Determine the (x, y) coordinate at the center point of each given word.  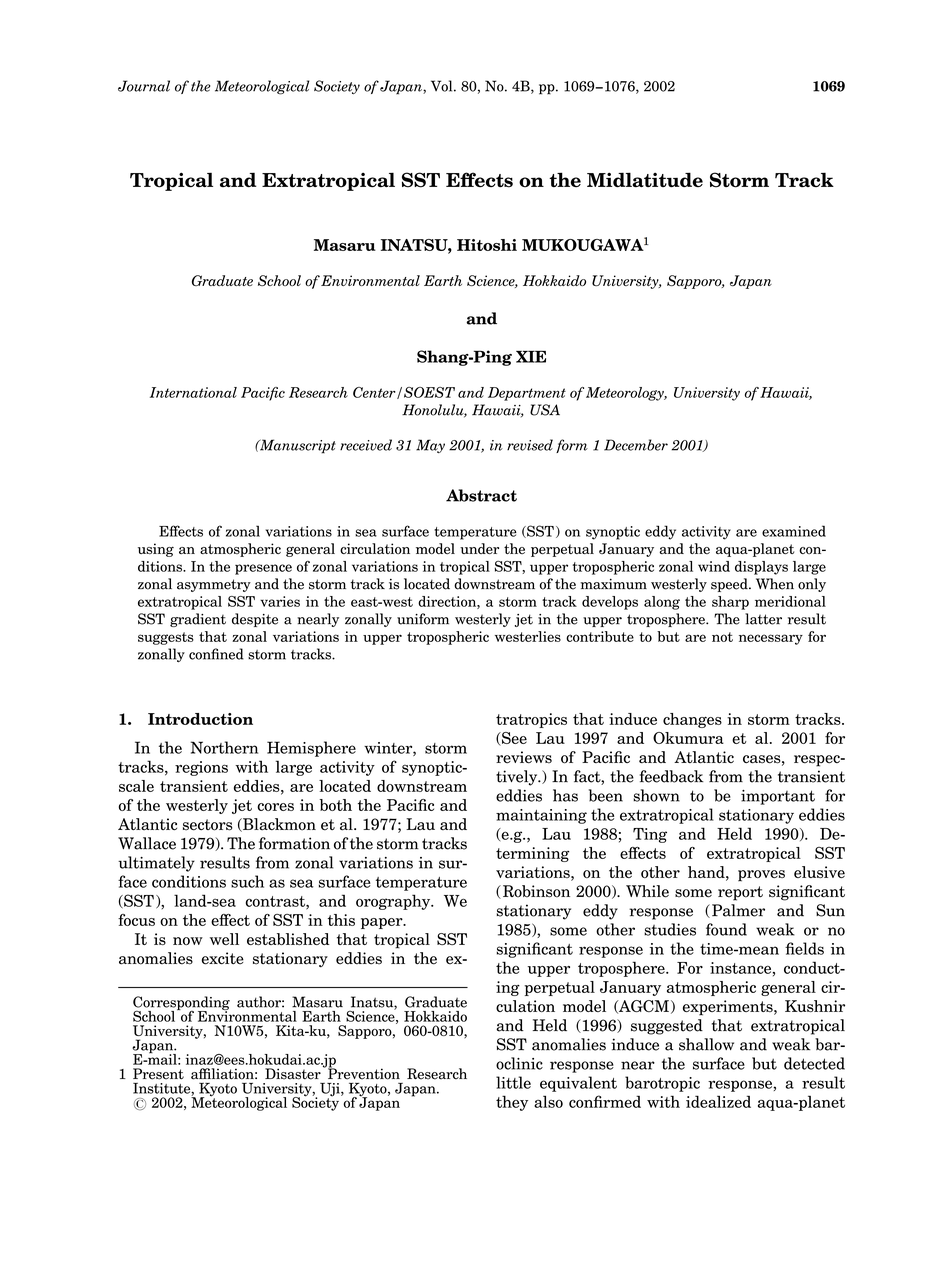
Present (158, 1074)
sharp (730, 603)
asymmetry (214, 585)
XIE (531, 356)
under (479, 548)
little (513, 1082)
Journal (144, 86)
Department (527, 394)
